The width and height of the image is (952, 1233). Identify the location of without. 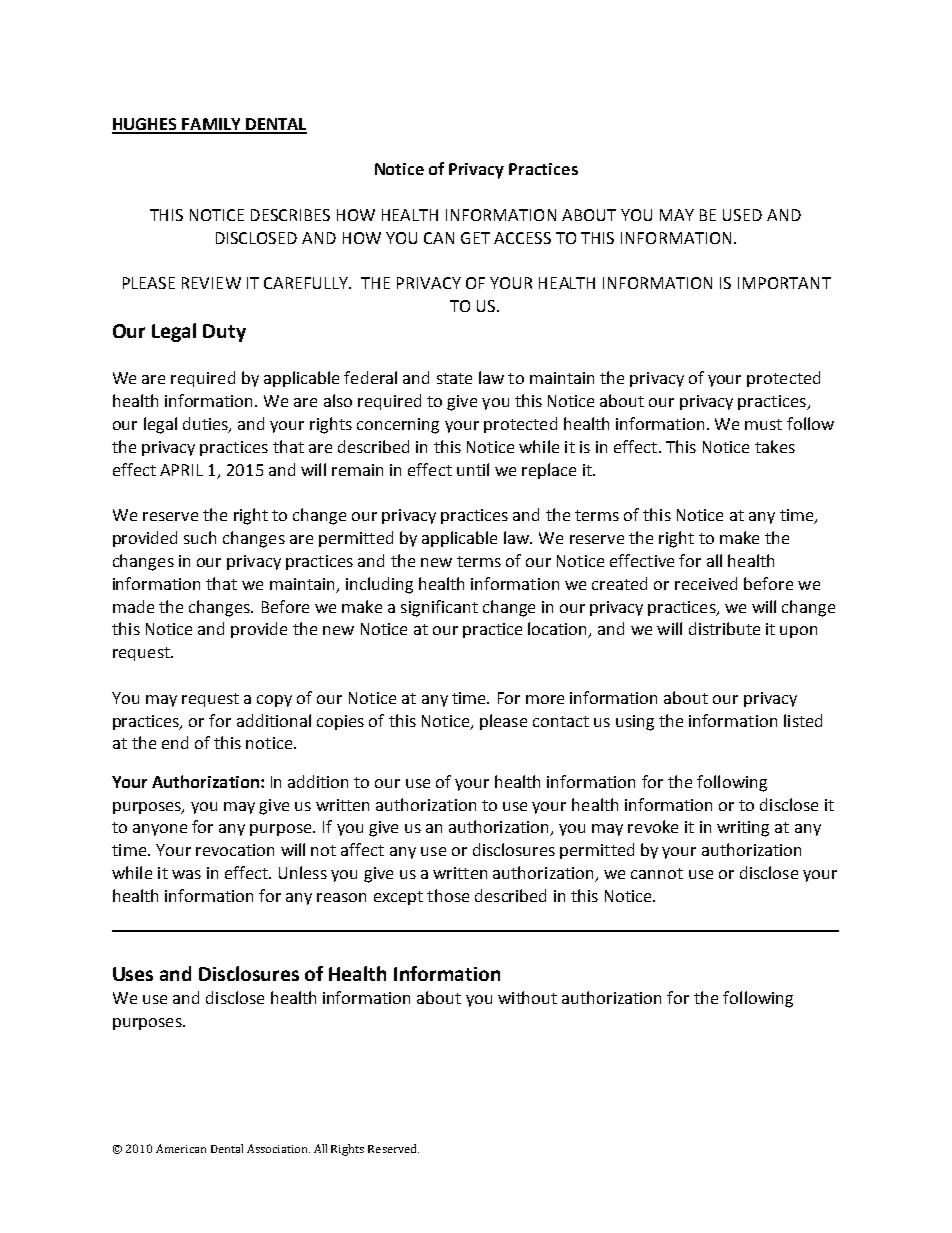
(527, 997).
